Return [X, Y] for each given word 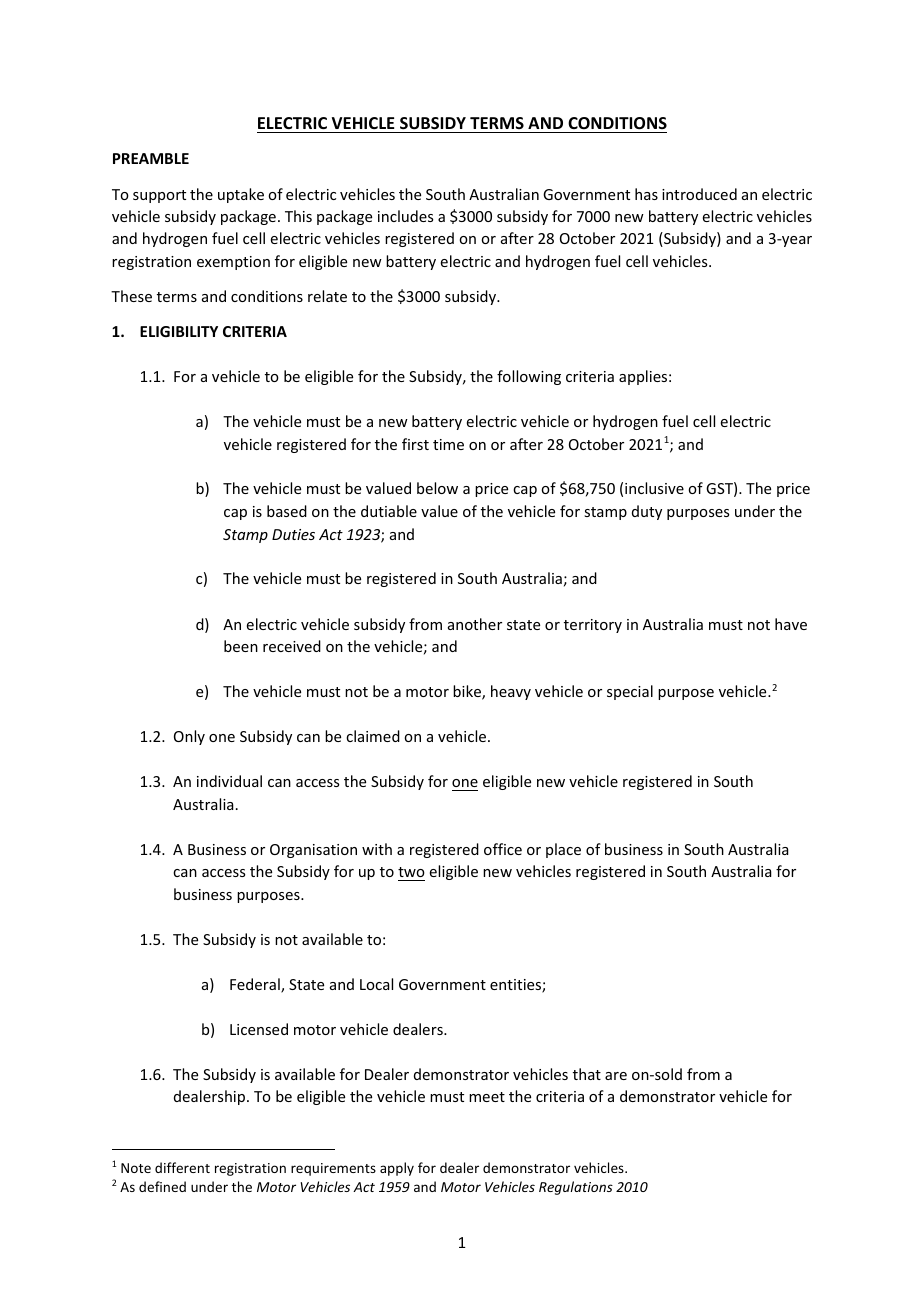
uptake [241, 195]
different [182, 1167]
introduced [699, 194]
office [503, 849]
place [563, 850]
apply [397, 1169]
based [287, 511]
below [437, 488]
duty [647, 512]
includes [405, 216]
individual [229, 781]
